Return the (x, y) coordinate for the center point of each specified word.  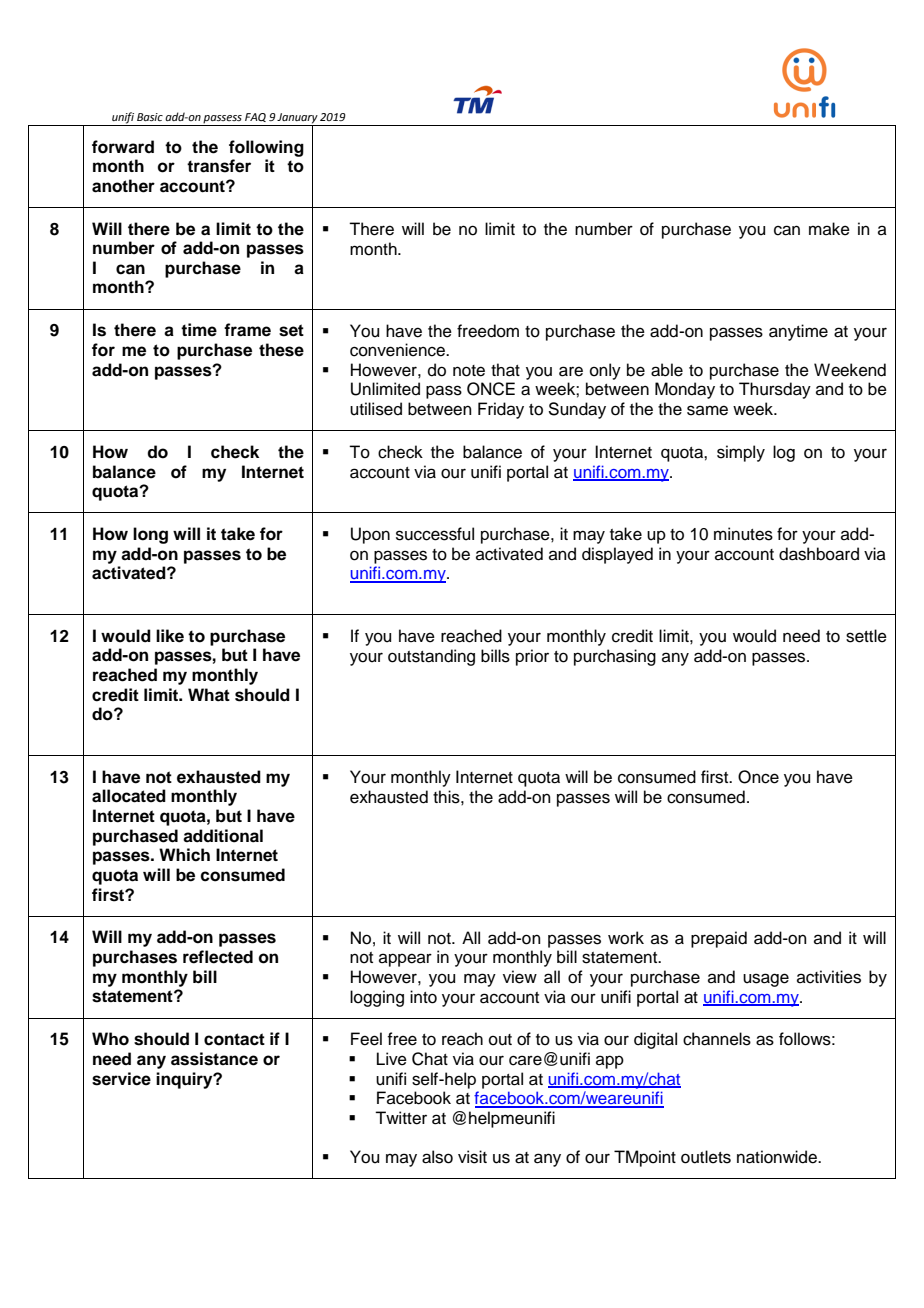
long (150, 535)
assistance (214, 1059)
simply (741, 453)
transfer (219, 166)
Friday (501, 410)
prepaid (719, 939)
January (297, 119)
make (829, 229)
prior (532, 657)
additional (223, 836)
